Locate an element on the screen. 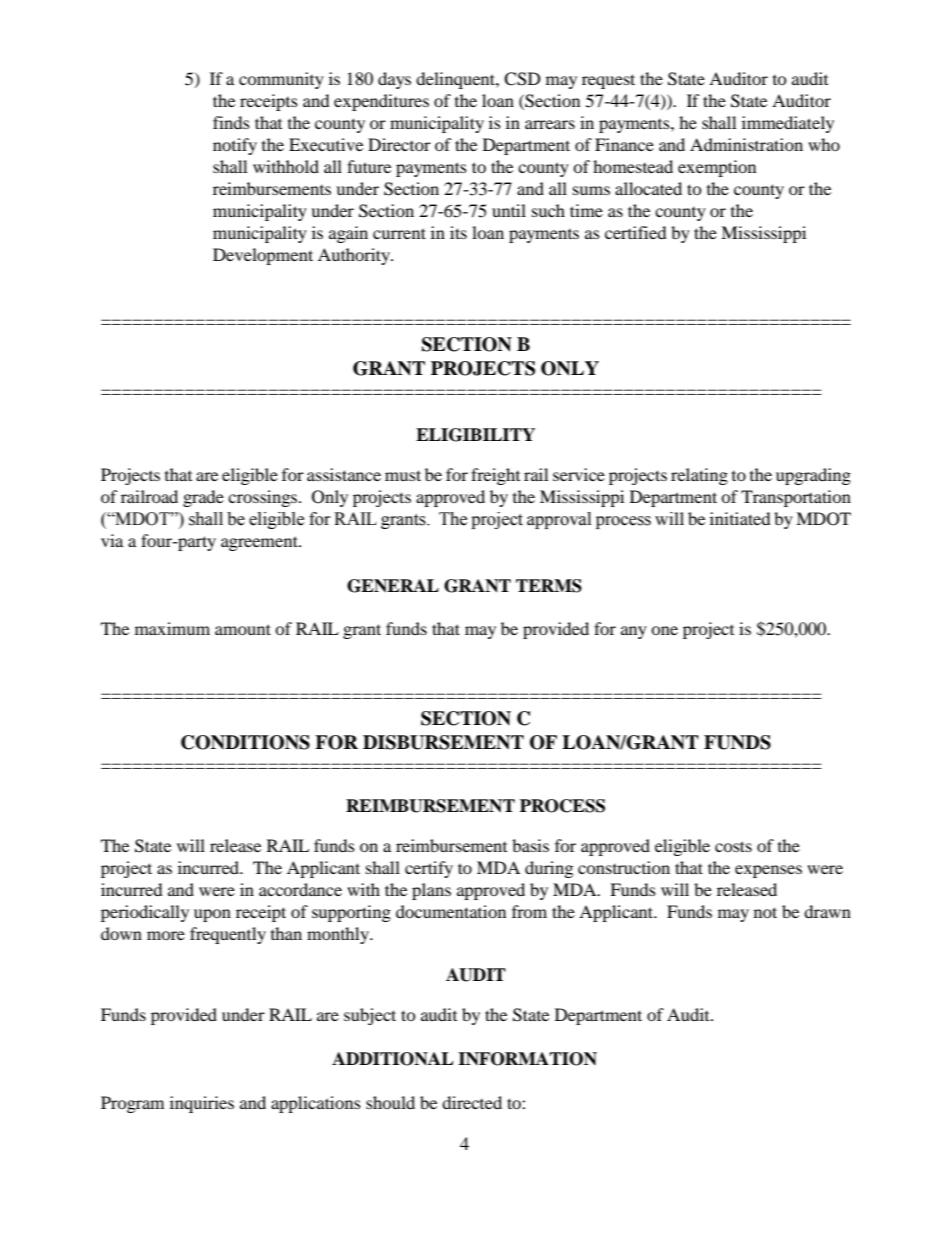 The height and width of the screenshot is (1233, 952). one is located at coordinates (664, 630).
